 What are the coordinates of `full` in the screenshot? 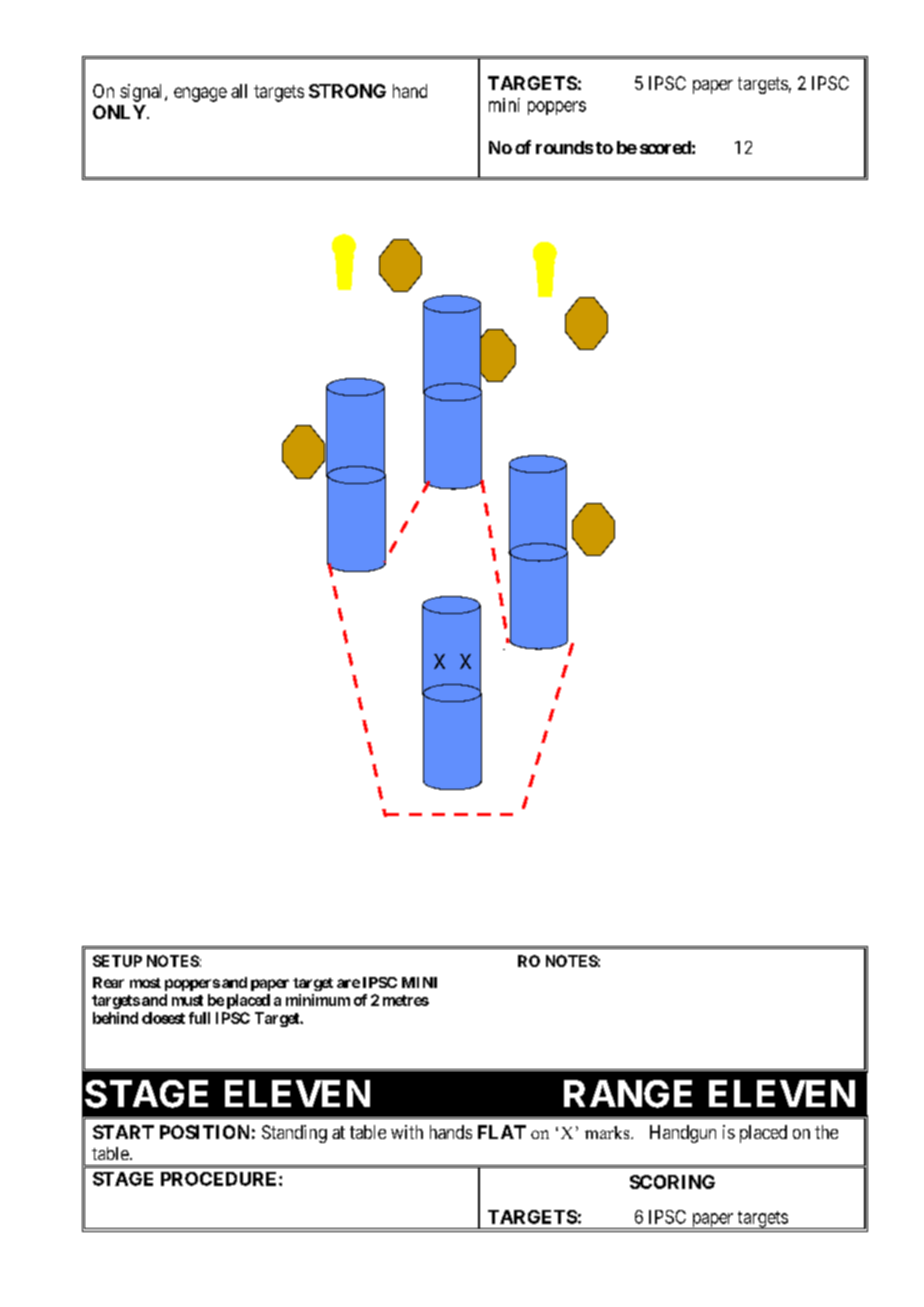 It's located at (199, 1018).
